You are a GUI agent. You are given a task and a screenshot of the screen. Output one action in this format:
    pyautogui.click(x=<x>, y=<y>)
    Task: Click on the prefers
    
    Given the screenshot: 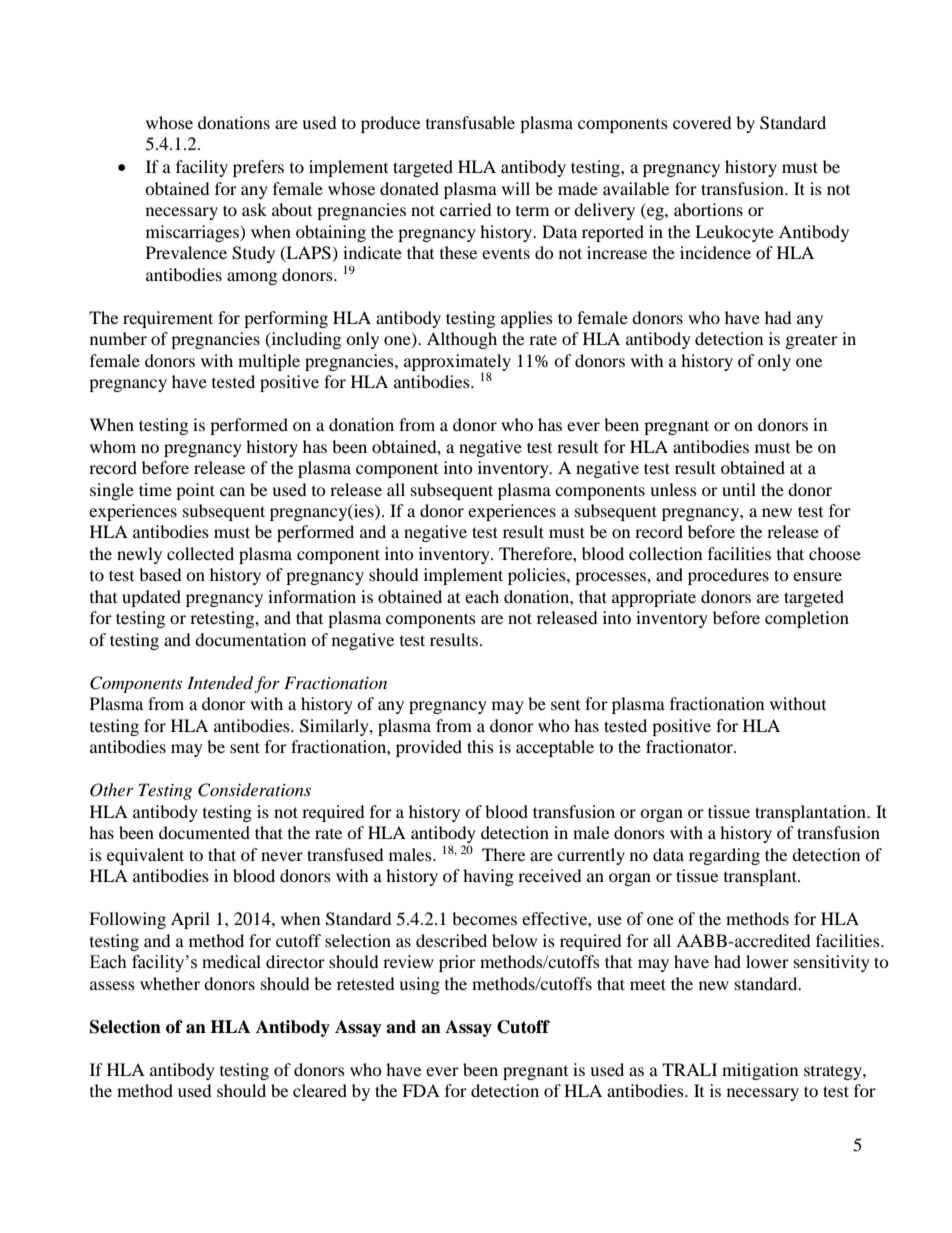 What is the action you would take?
    pyautogui.click(x=258, y=168)
